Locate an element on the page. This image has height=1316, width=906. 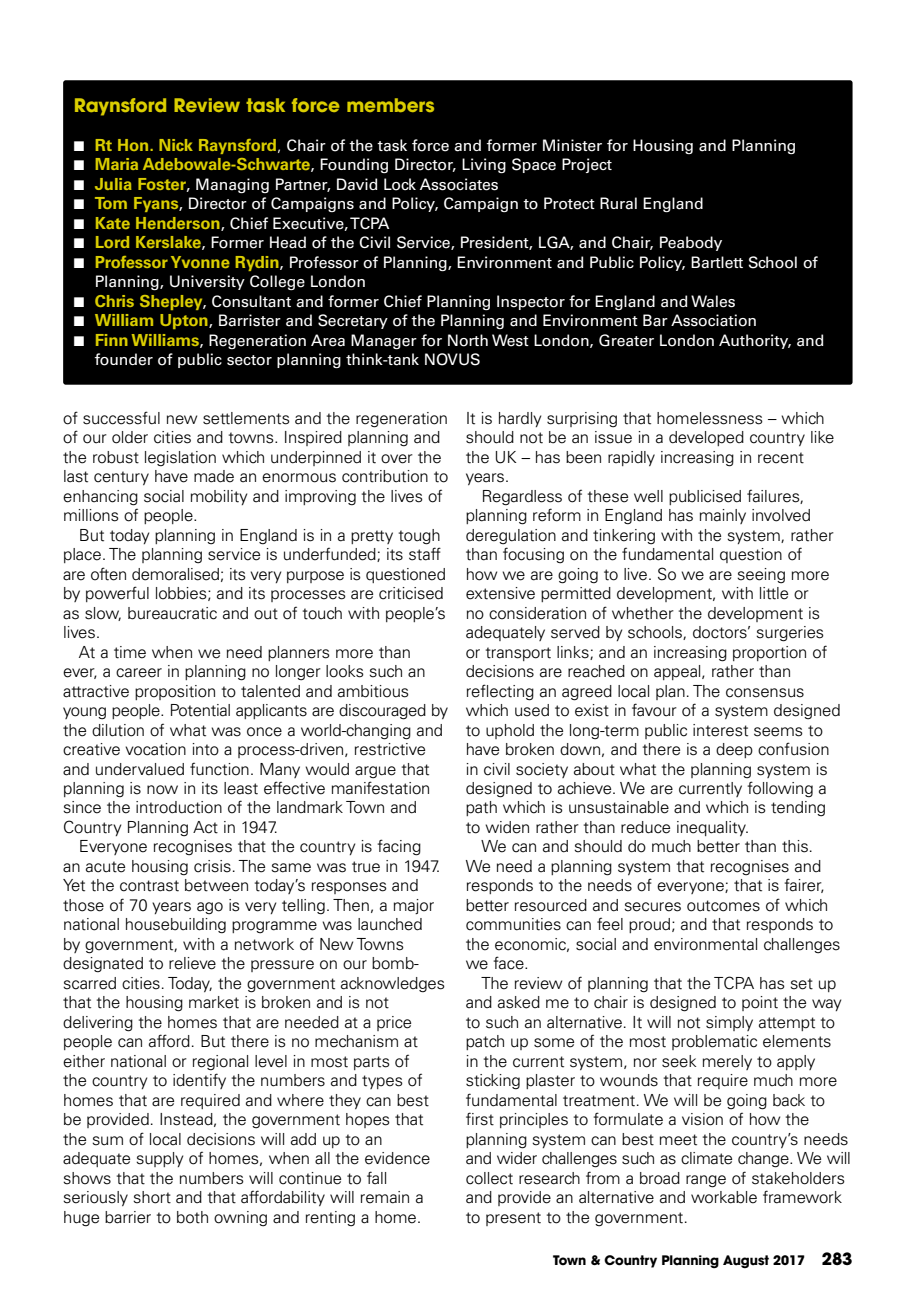
both is located at coordinates (192, 1217).
